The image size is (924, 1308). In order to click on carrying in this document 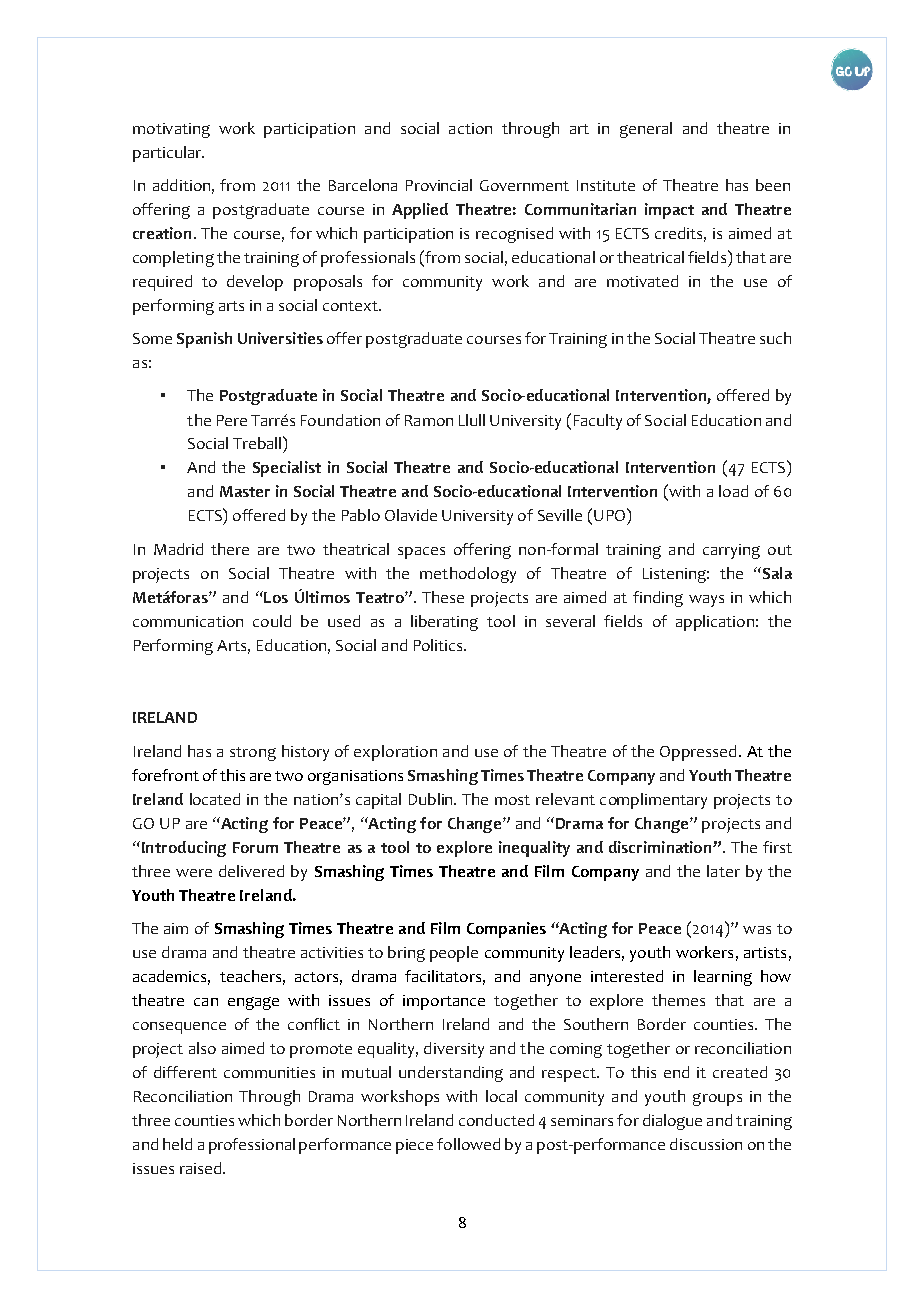, I will do `click(731, 551)`.
